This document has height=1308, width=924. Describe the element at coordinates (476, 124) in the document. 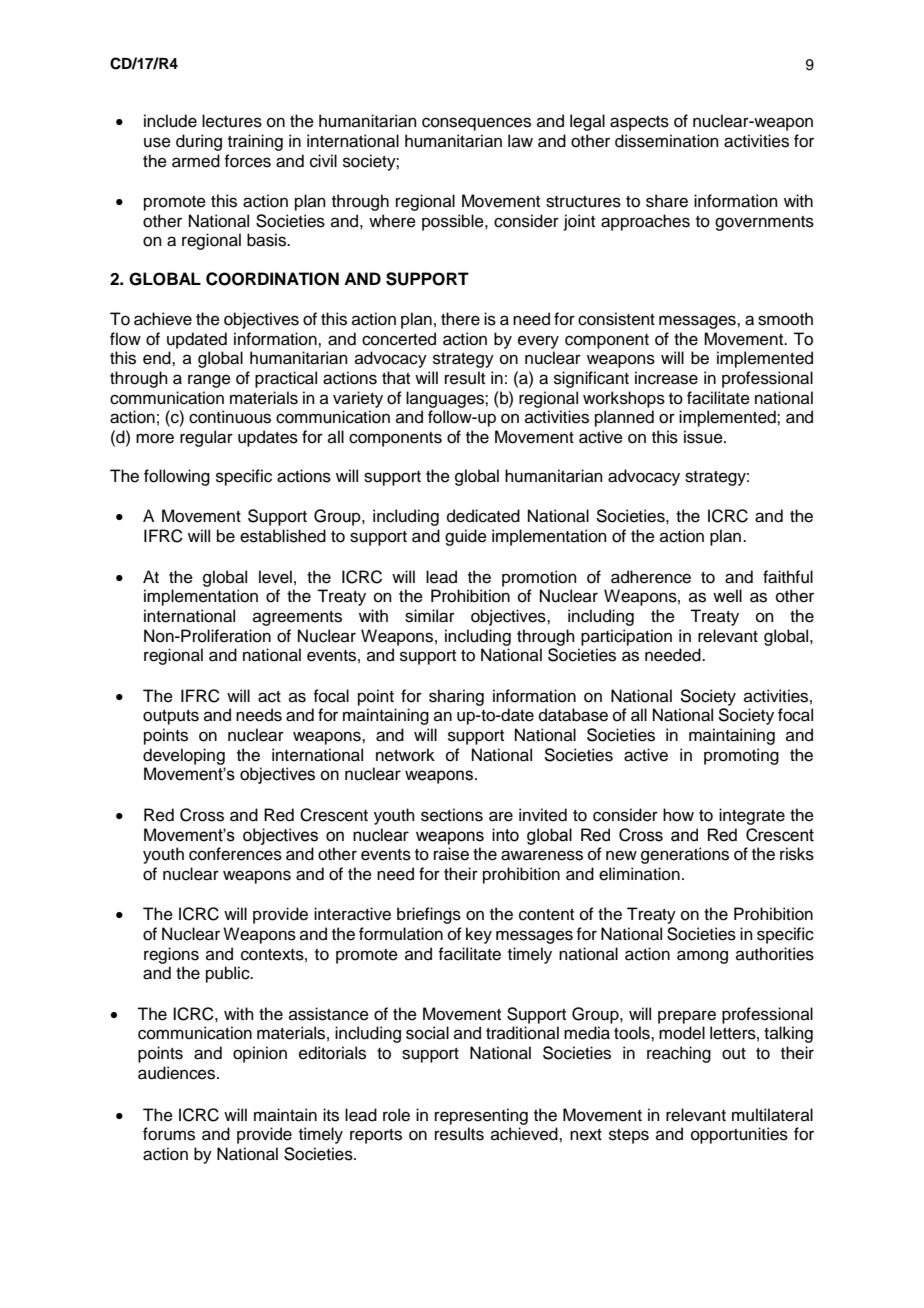

I see `consequences` at that location.
